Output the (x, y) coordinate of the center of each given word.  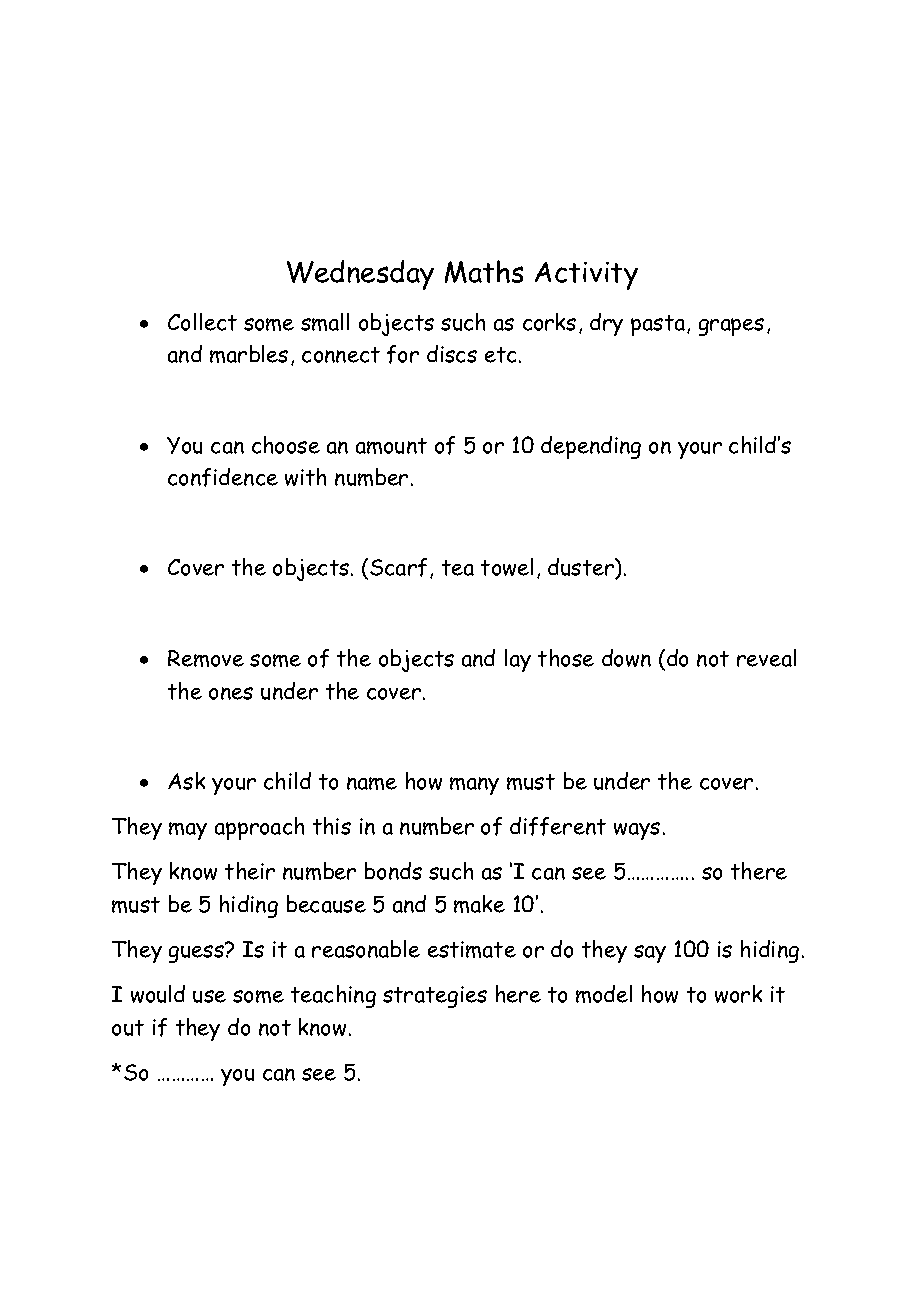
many (474, 786)
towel (507, 567)
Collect (202, 322)
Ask (186, 781)
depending (591, 447)
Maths (484, 271)
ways (637, 831)
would (158, 994)
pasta (659, 325)
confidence (223, 477)
